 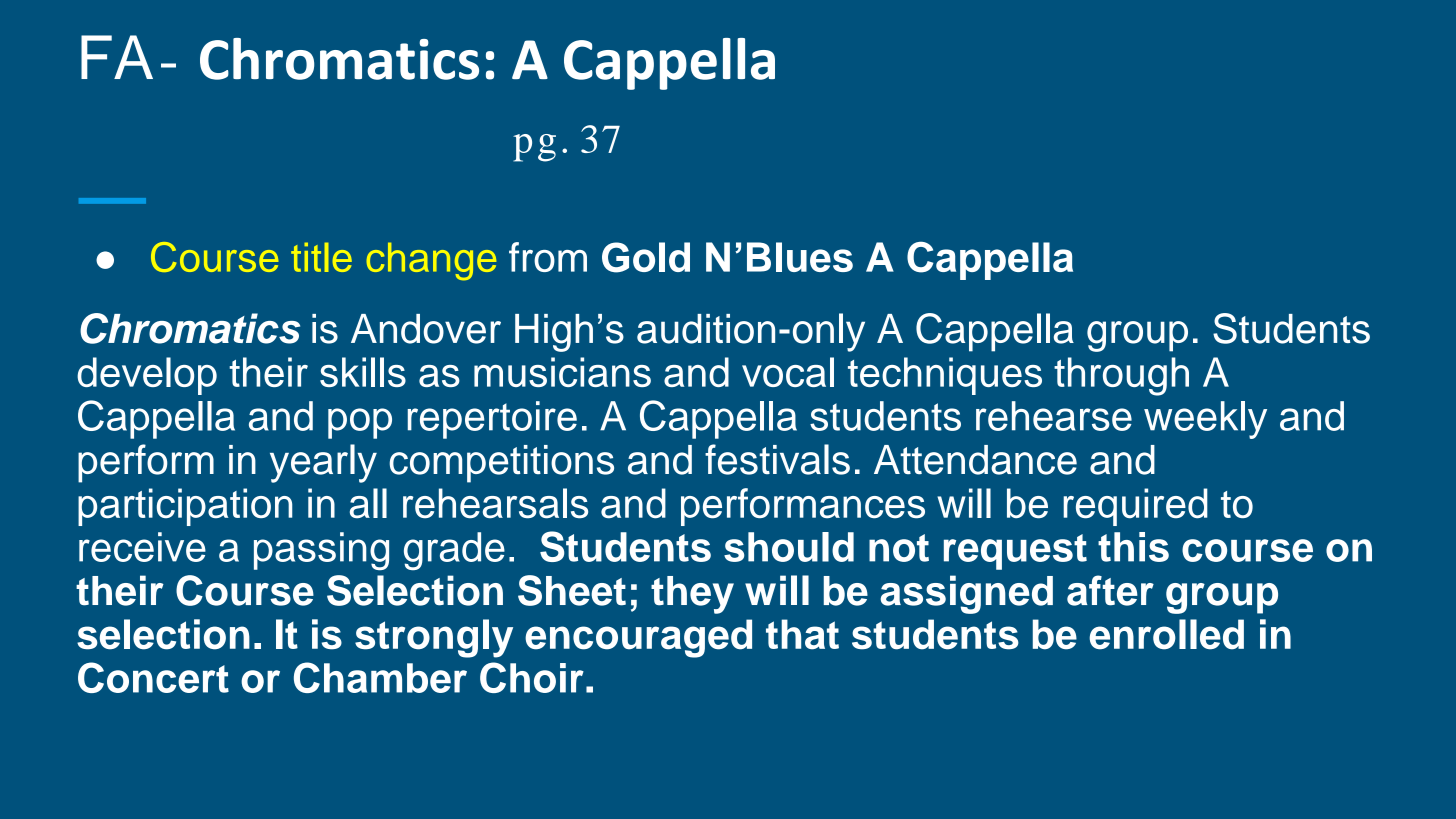 What do you see at coordinates (638, 638) in the screenshot?
I see `encouraged` at bounding box center [638, 638].
